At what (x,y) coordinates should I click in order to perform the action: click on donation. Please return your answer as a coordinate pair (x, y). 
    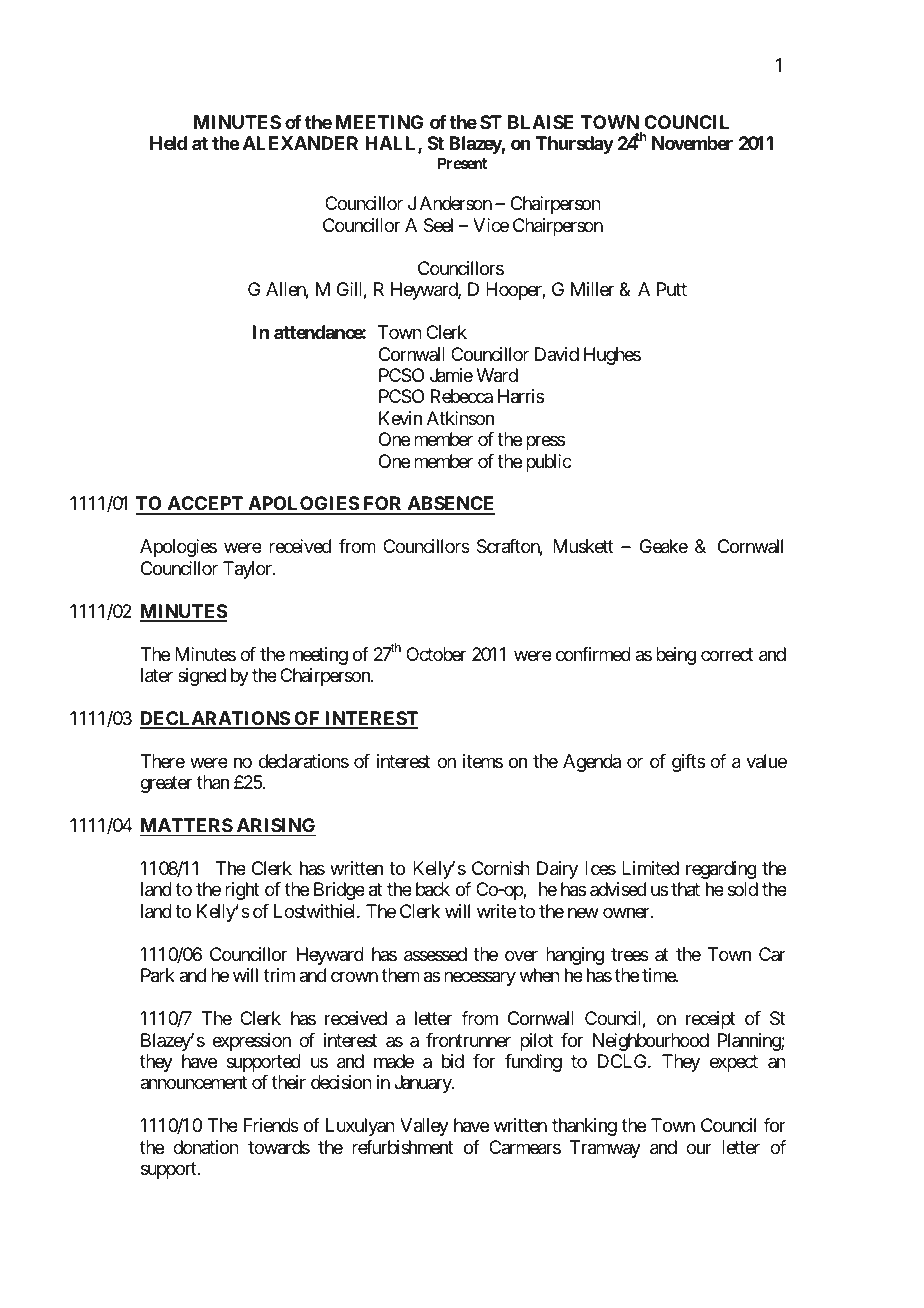
    Looking at the image, I should click on (206, 1147).
